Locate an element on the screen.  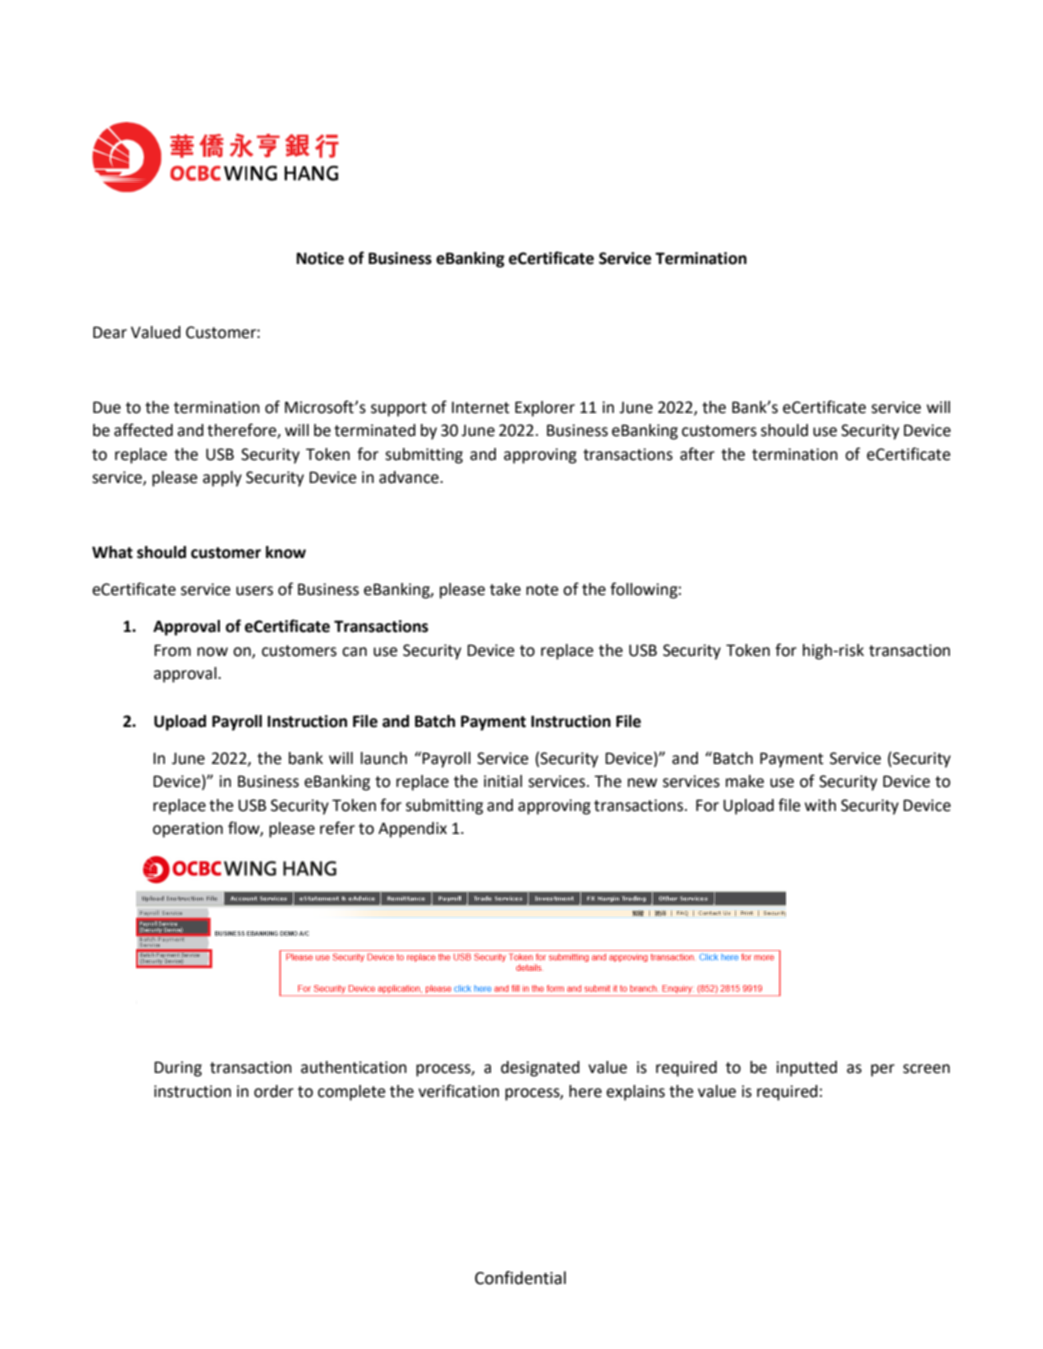
note is located at coordinates (542, 590).
